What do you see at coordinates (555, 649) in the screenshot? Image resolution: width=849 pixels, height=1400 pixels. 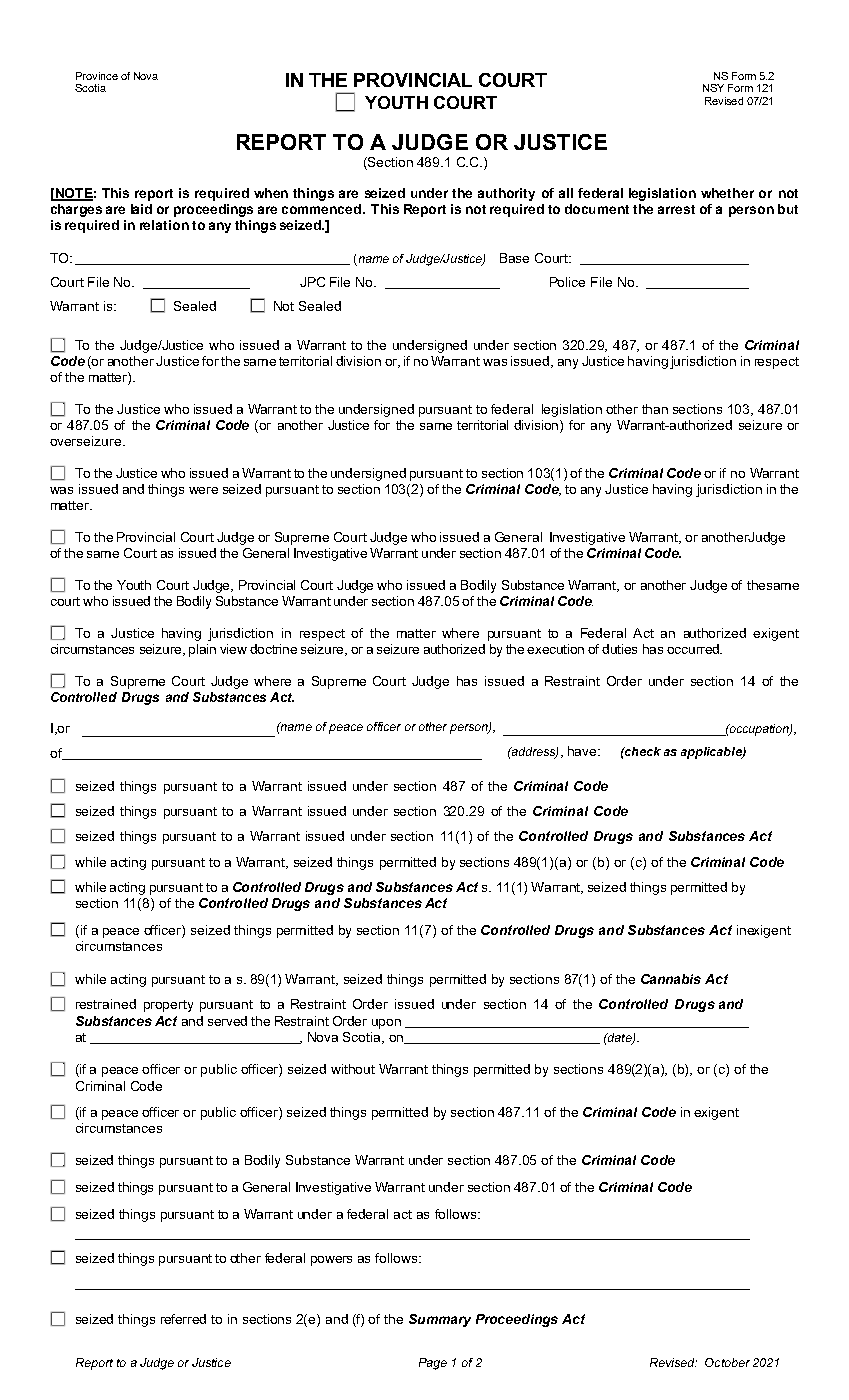 I see `execution` at bounding box center [555, 649].
